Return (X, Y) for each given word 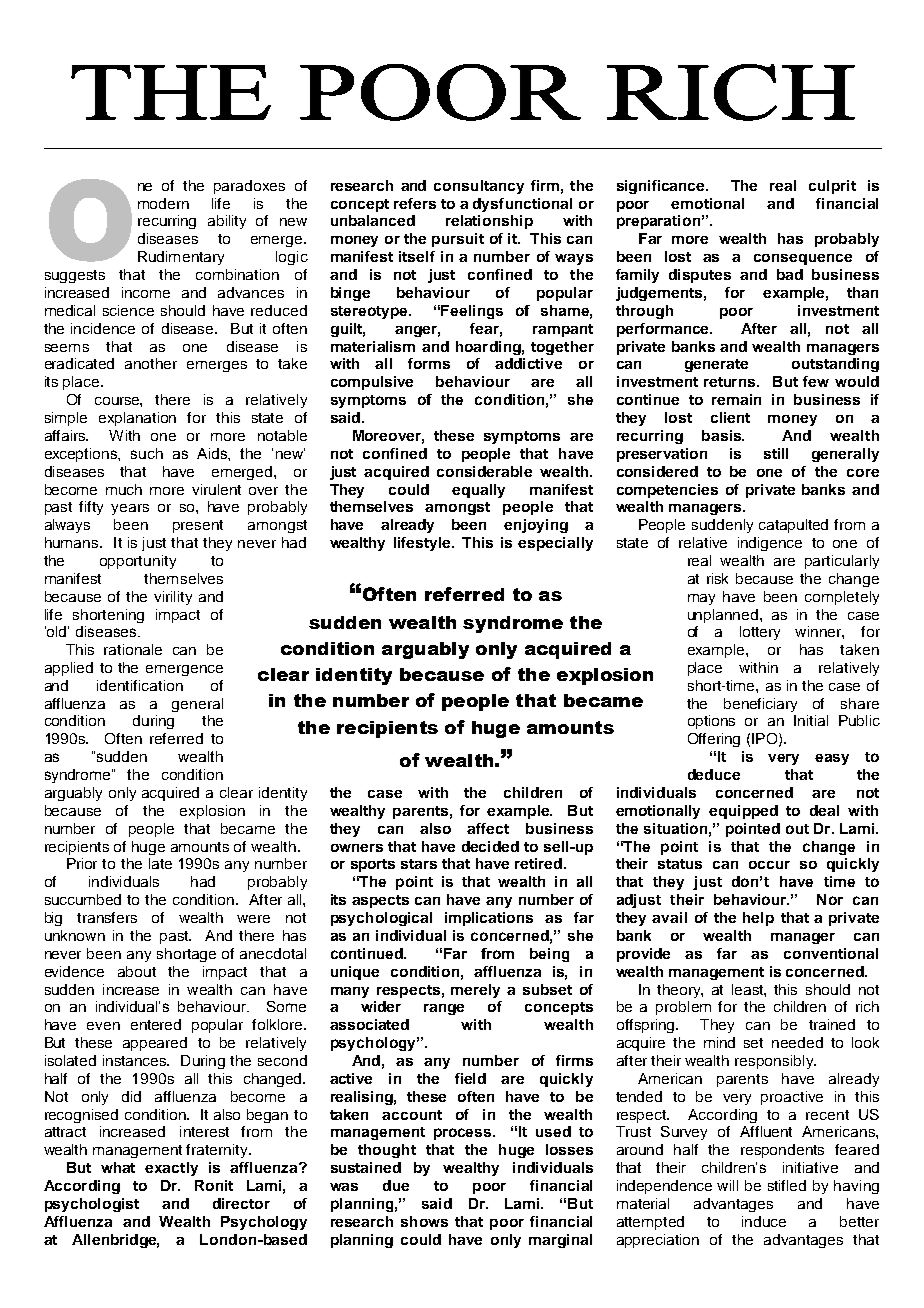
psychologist (92, 1205)
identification (140, 685)
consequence (803, 259)
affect (488, 828)
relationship (489, 222)
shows (424, 1221)
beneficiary (760, 705)
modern (163, 203)
